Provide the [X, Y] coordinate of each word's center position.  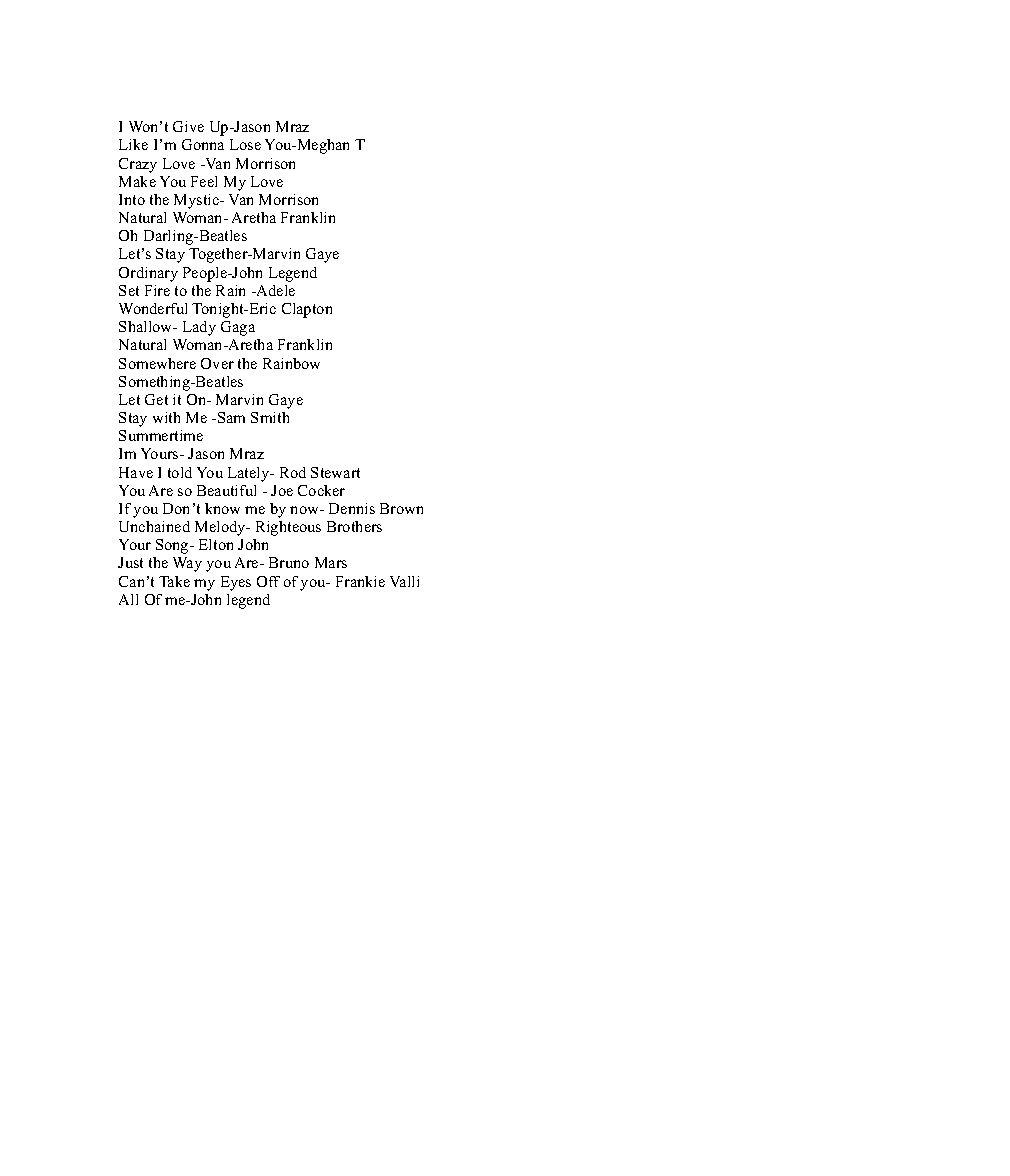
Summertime [161, 435]
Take [174, 581]
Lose [245, 144]
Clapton [307, 310]
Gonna [203, 144]
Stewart [335, 472]
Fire [157, 290]
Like [133, 144]
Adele [274, 290]
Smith [270, 417]
